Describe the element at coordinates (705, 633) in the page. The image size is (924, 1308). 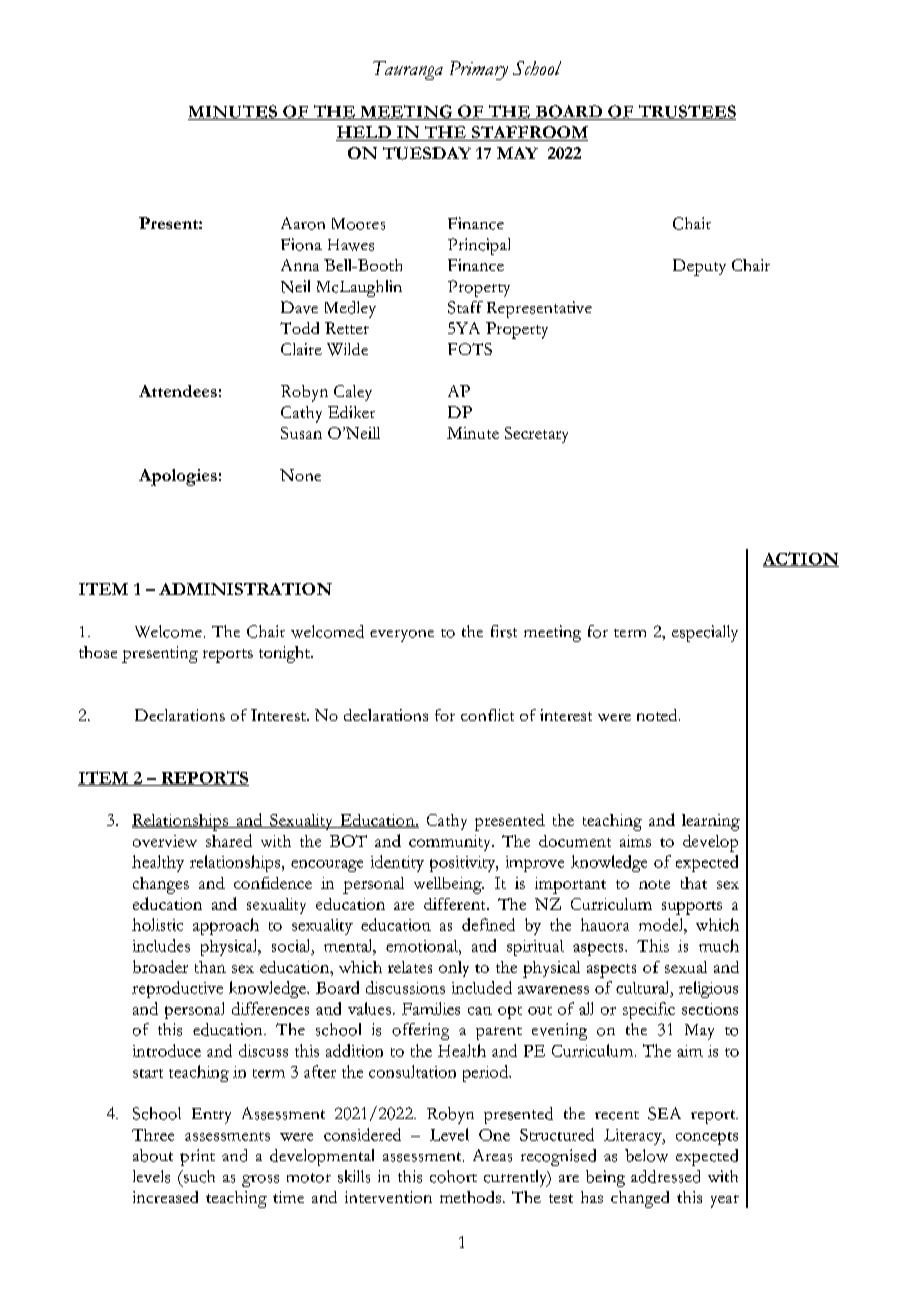
I see `especially` at that location.
